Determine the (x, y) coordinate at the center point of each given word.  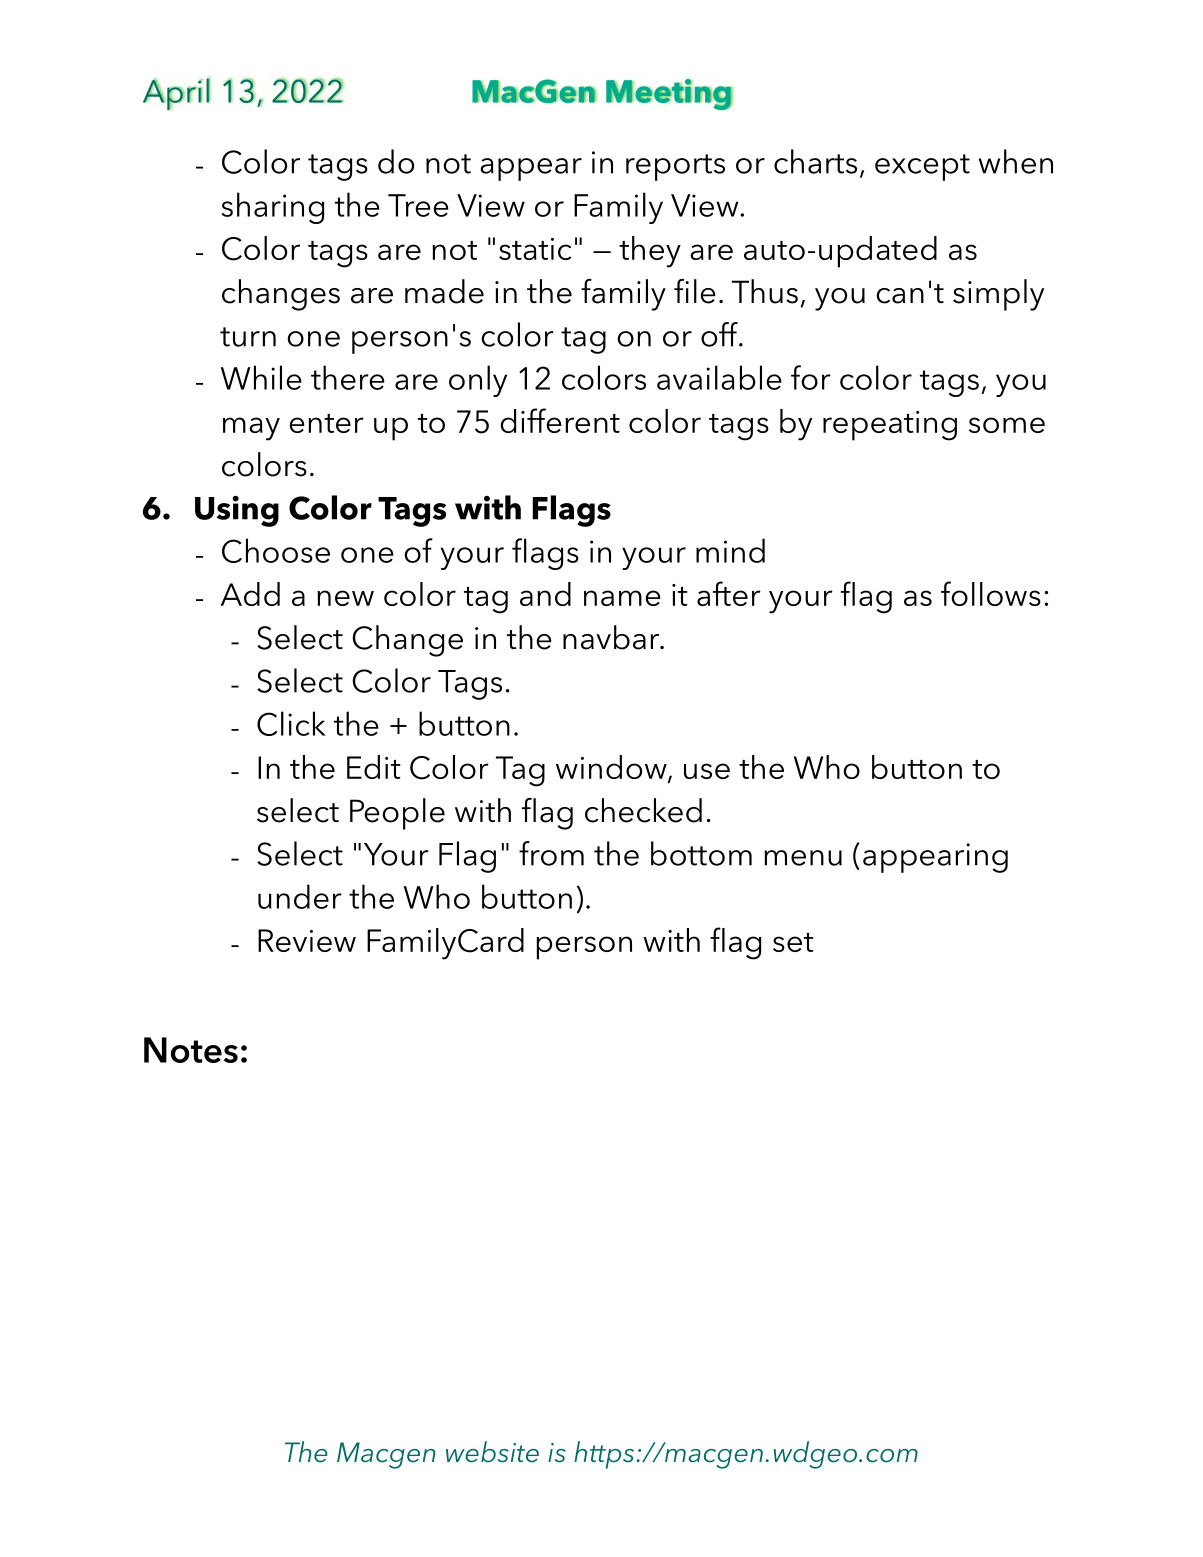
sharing (273, 208)
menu (803, 858)
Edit (374, 767)
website (492, 1452)
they (650, 252)
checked (643, 810)
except (922, 167)
